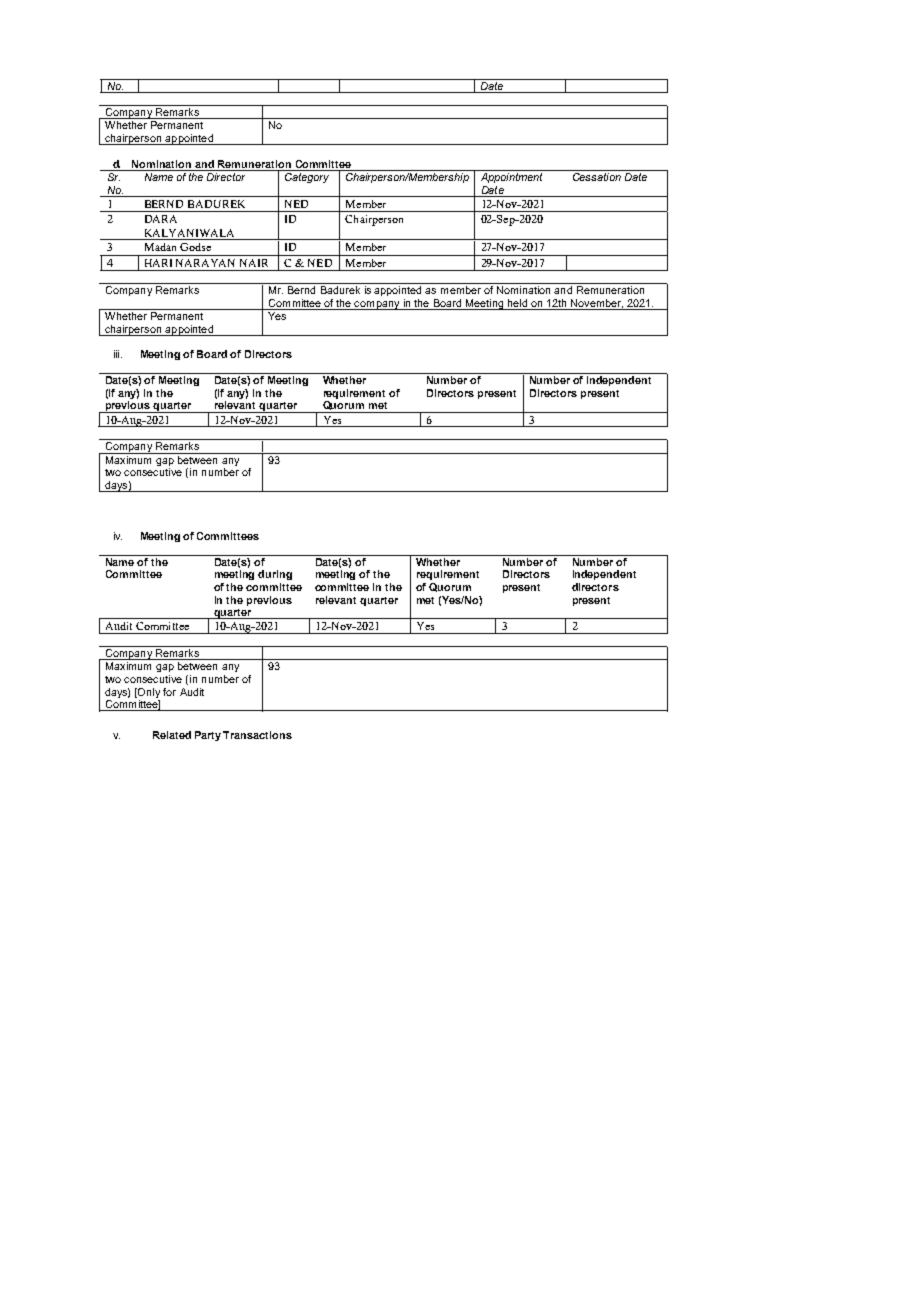 This document has height=1308, width=924. I want to click on Party, so click(208, 736).
